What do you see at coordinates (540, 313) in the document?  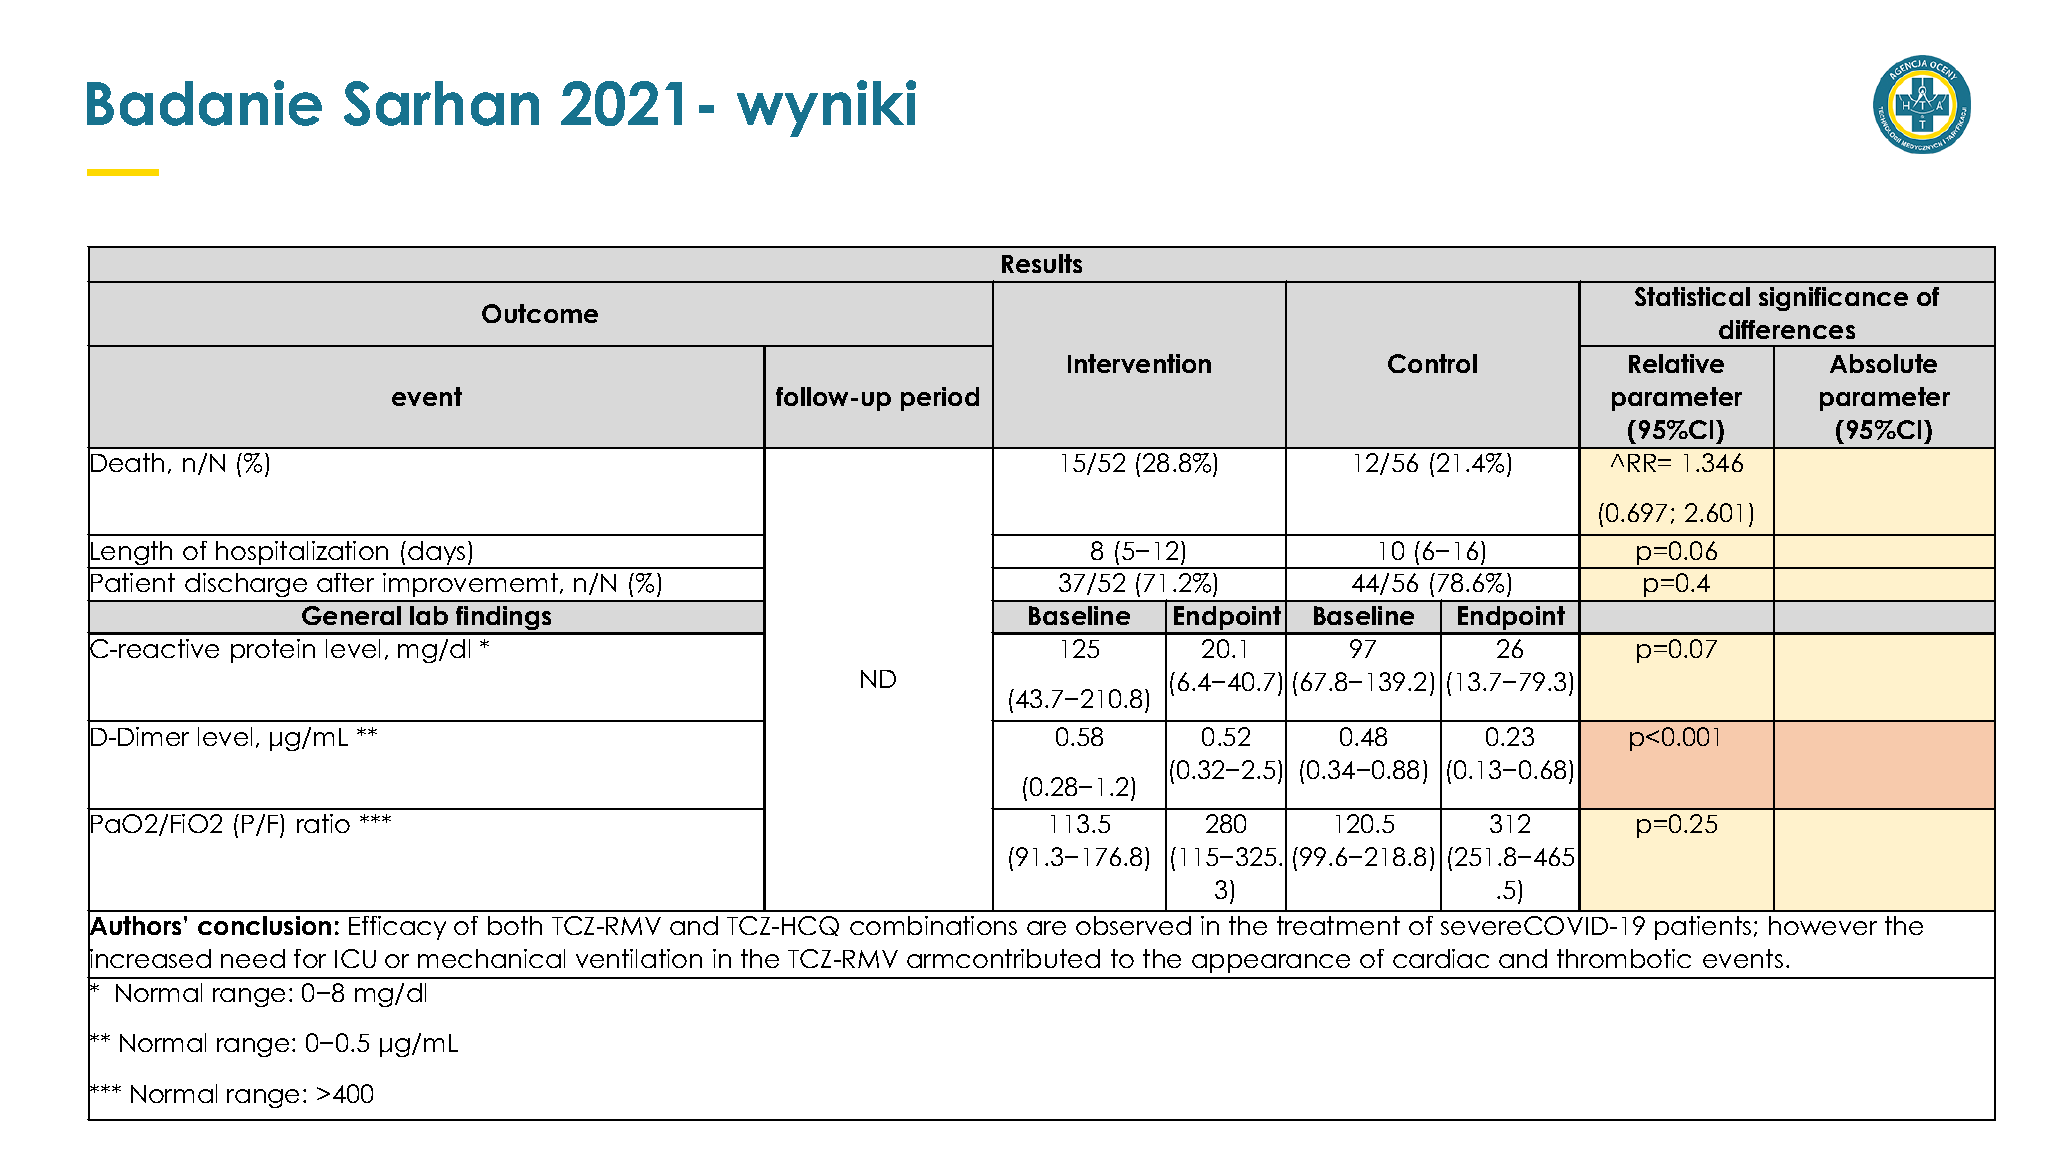 I see `Outcome` at bounding box center [540, 313].
